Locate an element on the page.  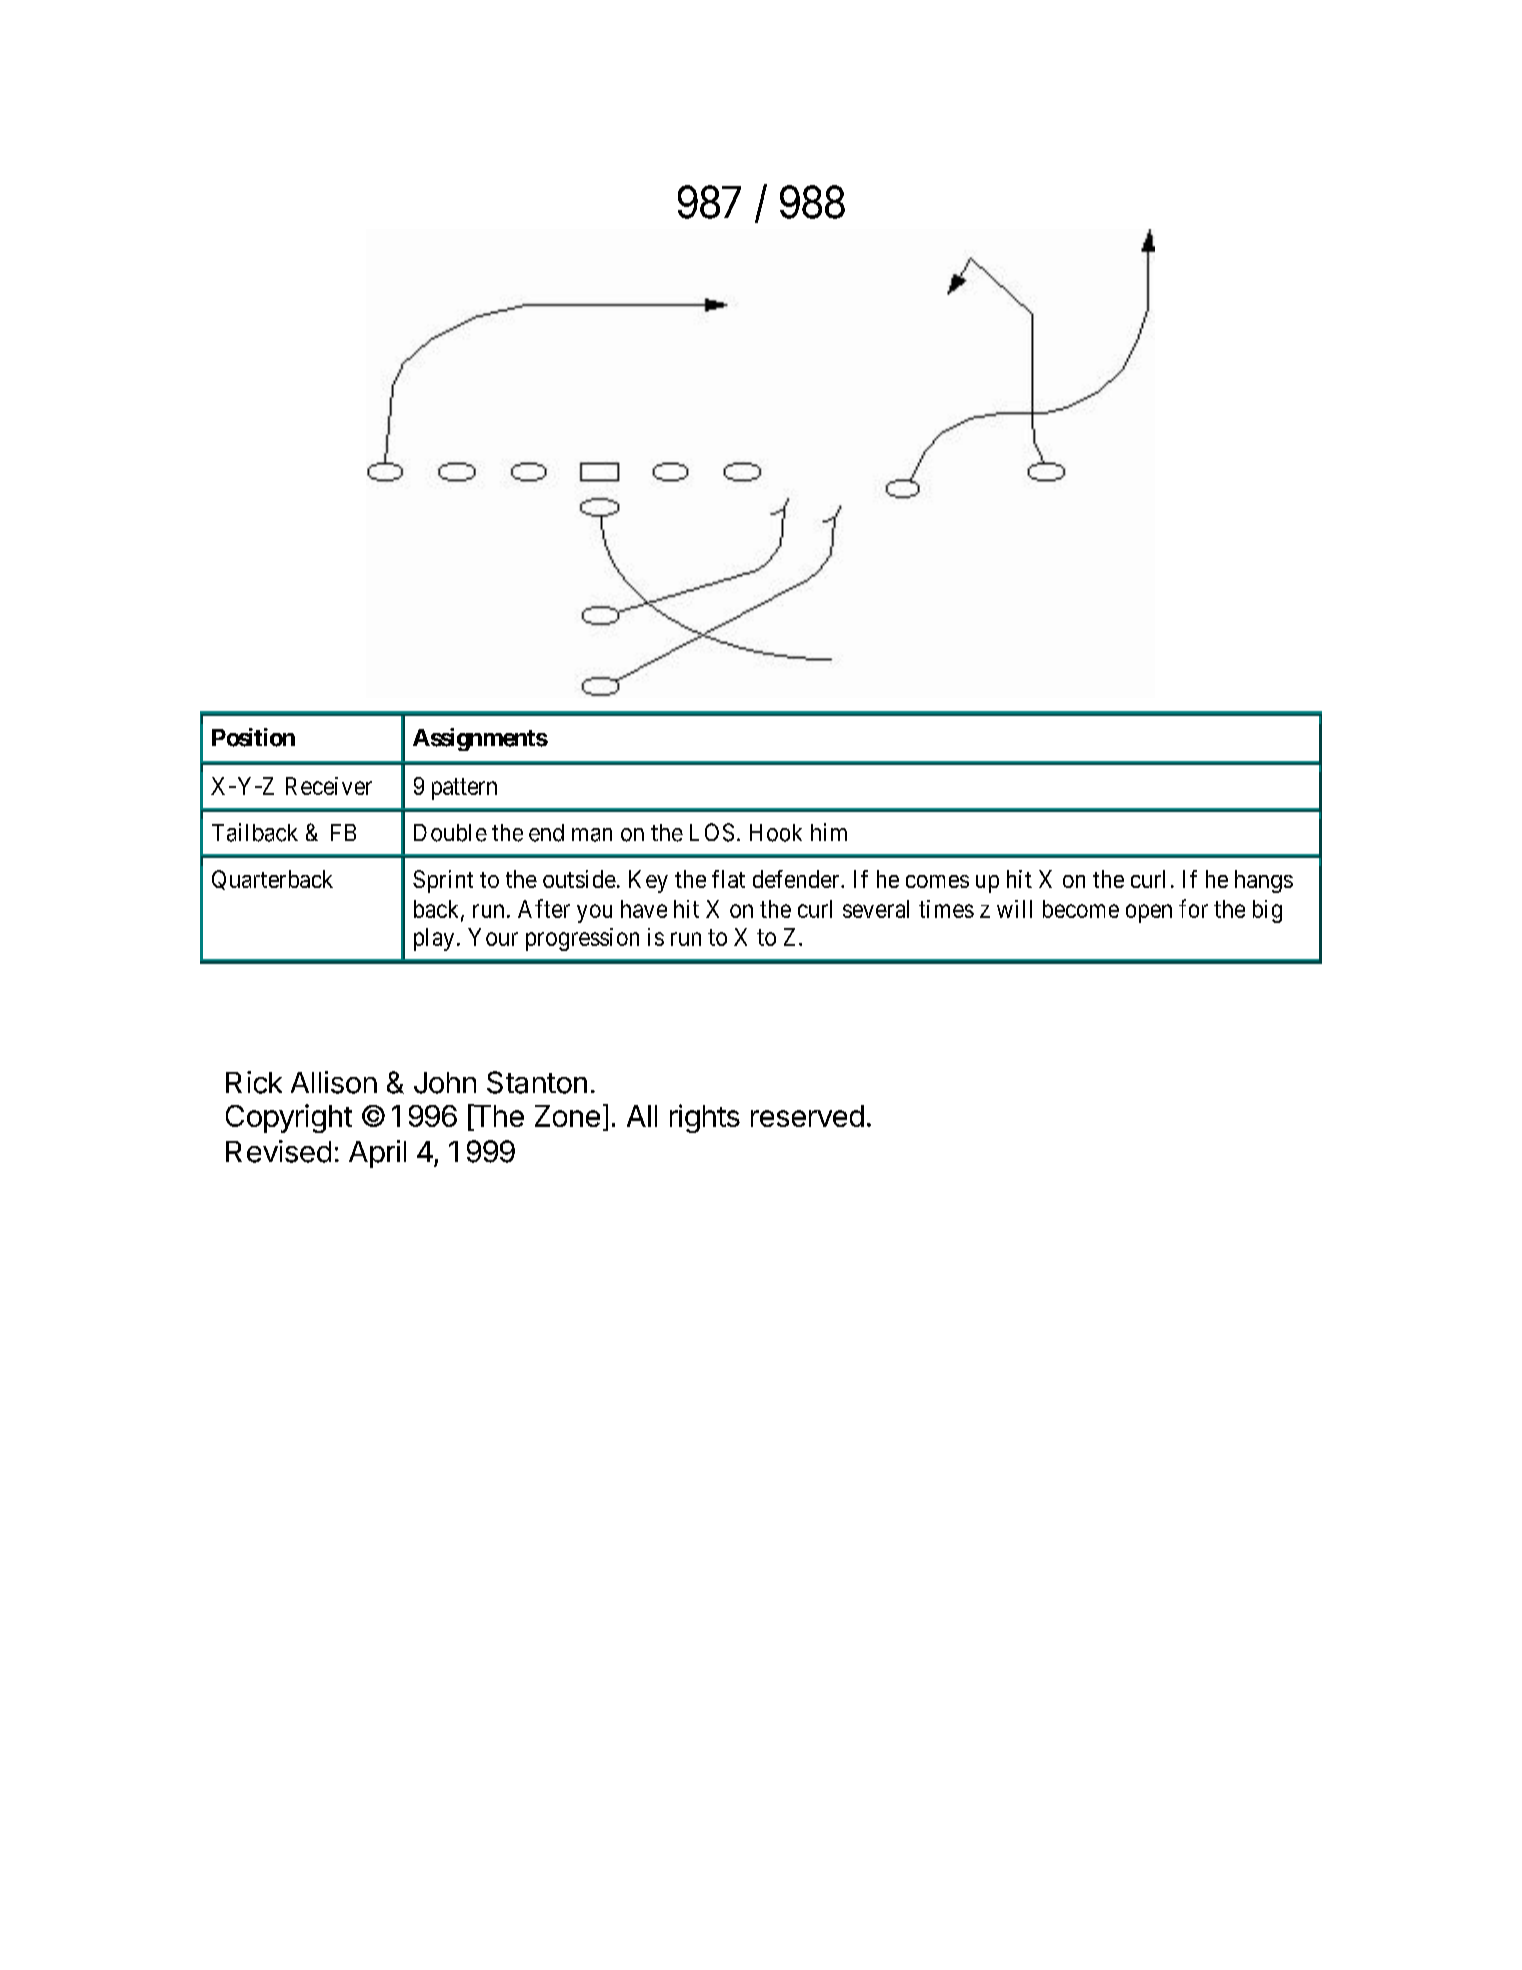
Position is located at coordinates (253, 737).
